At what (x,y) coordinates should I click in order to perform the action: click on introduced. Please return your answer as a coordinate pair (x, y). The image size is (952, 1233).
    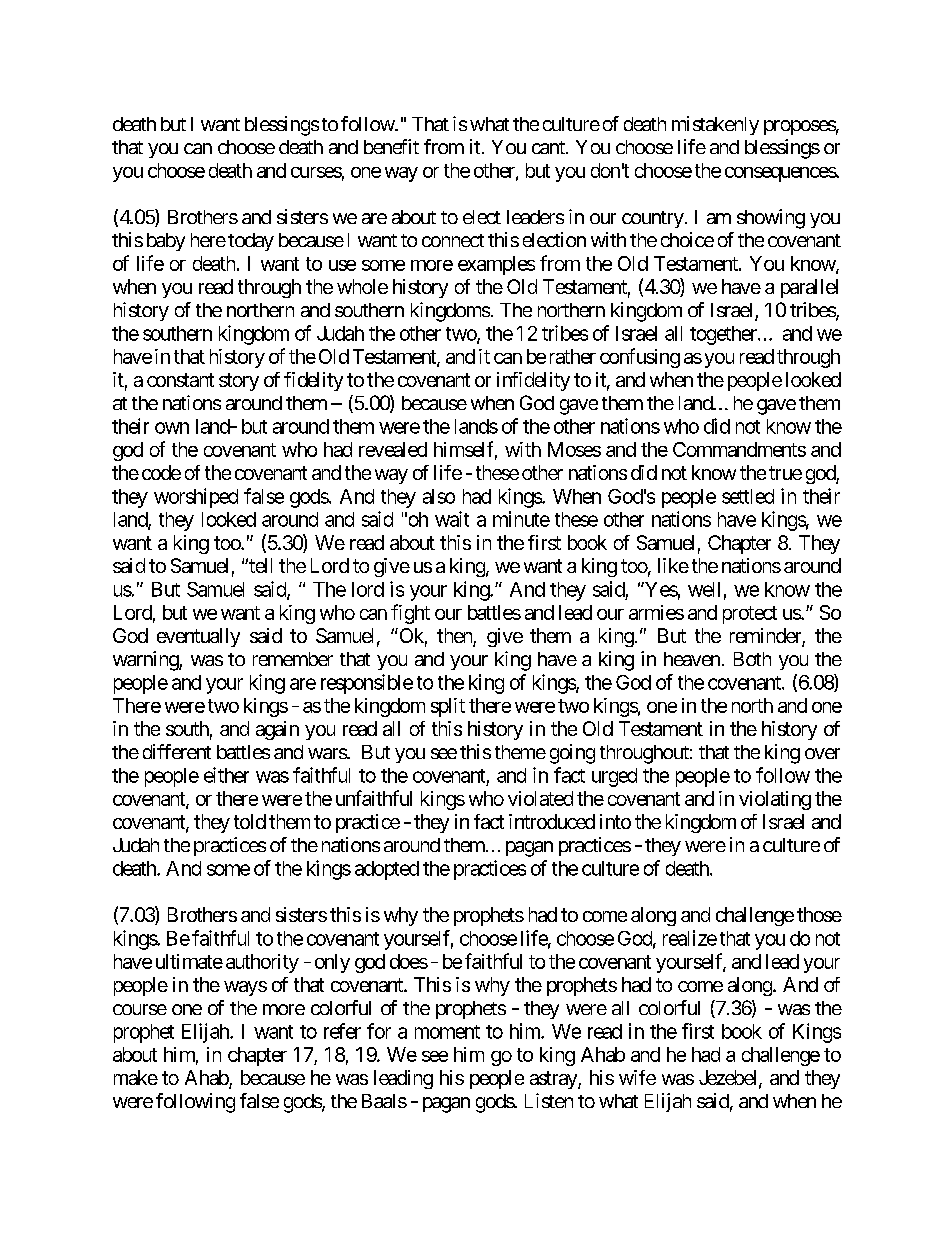
    Looking at the image, I should click on (552, 821).
